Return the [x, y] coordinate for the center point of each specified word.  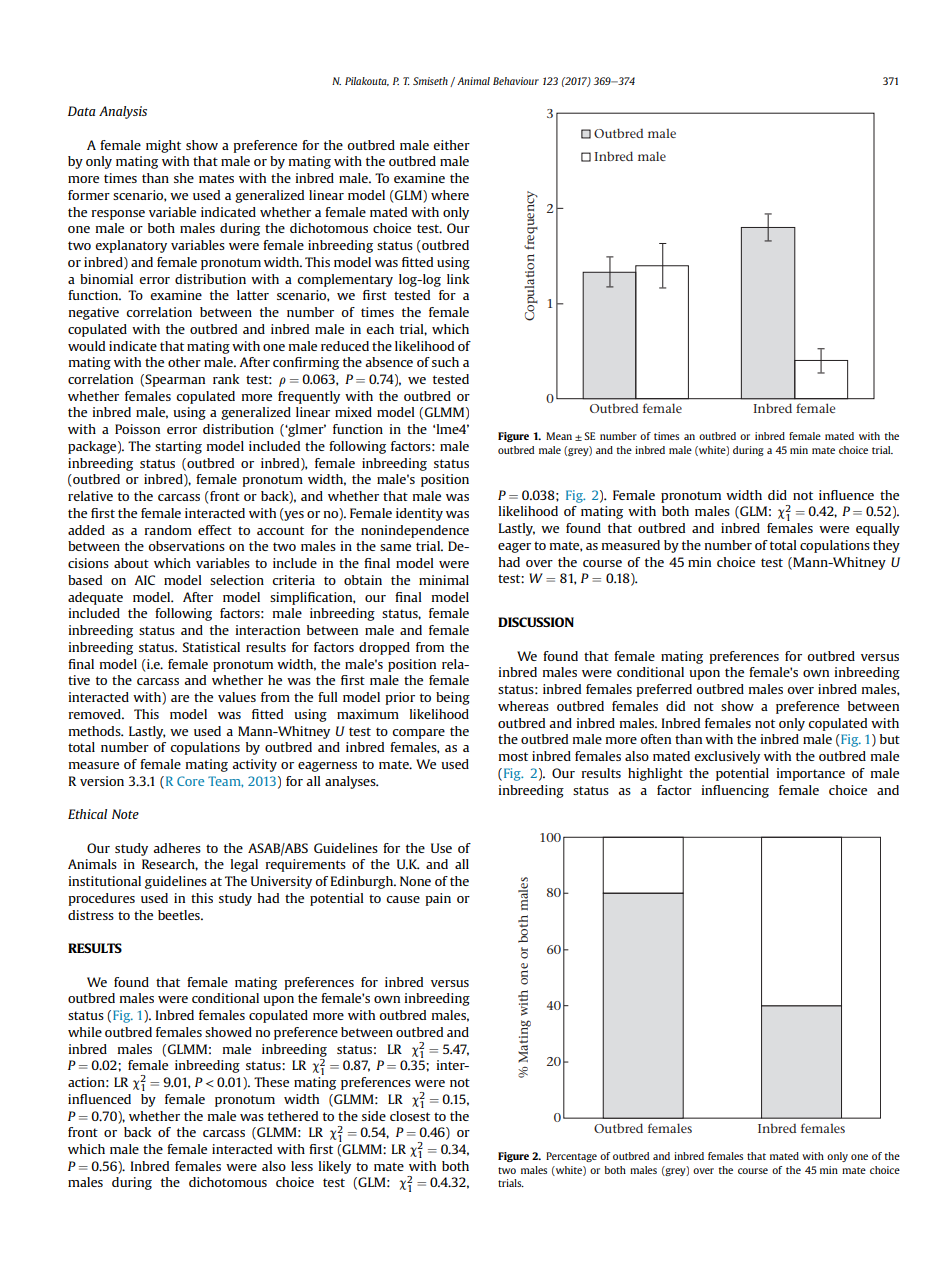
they [886, 546]
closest [410, 1116]
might [163, 146]
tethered [293, 1116]
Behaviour [516, 81]
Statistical [211, 647]
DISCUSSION [536, 622]
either [451, 145]
